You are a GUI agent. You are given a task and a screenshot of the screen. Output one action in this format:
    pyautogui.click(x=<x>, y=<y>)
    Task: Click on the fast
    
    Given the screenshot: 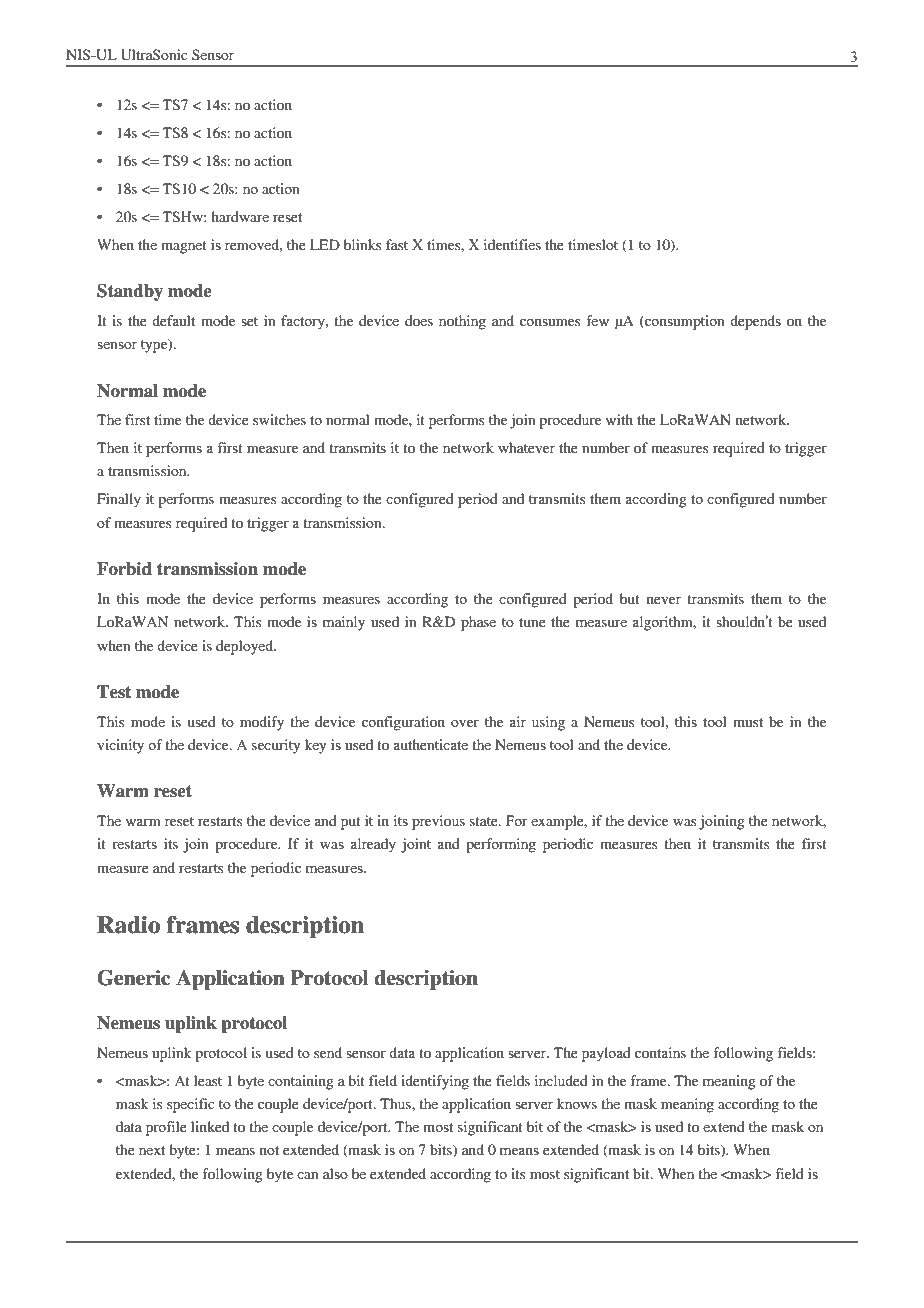 What is the action you would take?
    pyautogui.click(x=397, y=244)
